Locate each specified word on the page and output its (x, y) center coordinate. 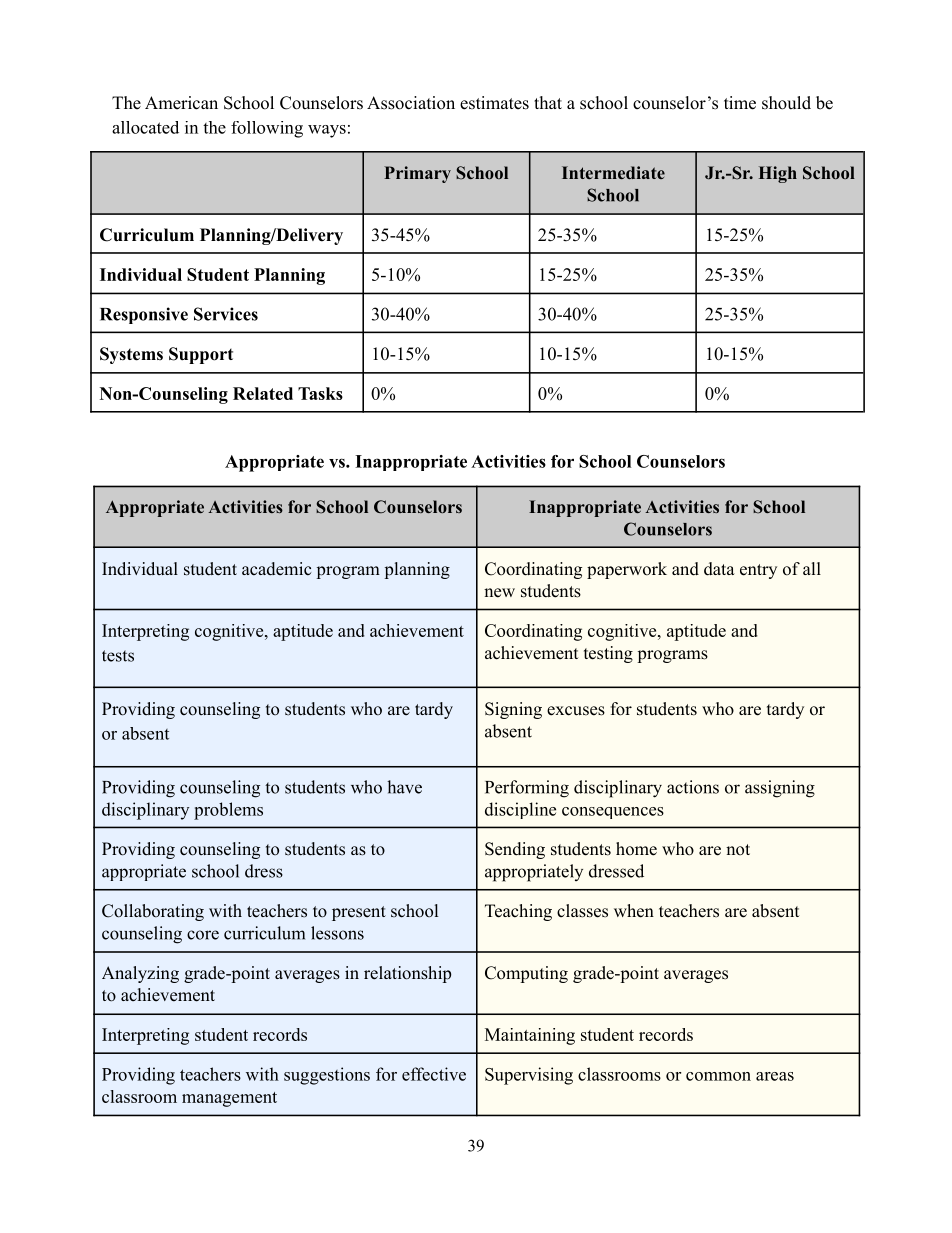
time (740, 103)
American (181, 103)
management (229, 1099)
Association (411, 103)
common (718, 1076)
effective (434, 1074)
